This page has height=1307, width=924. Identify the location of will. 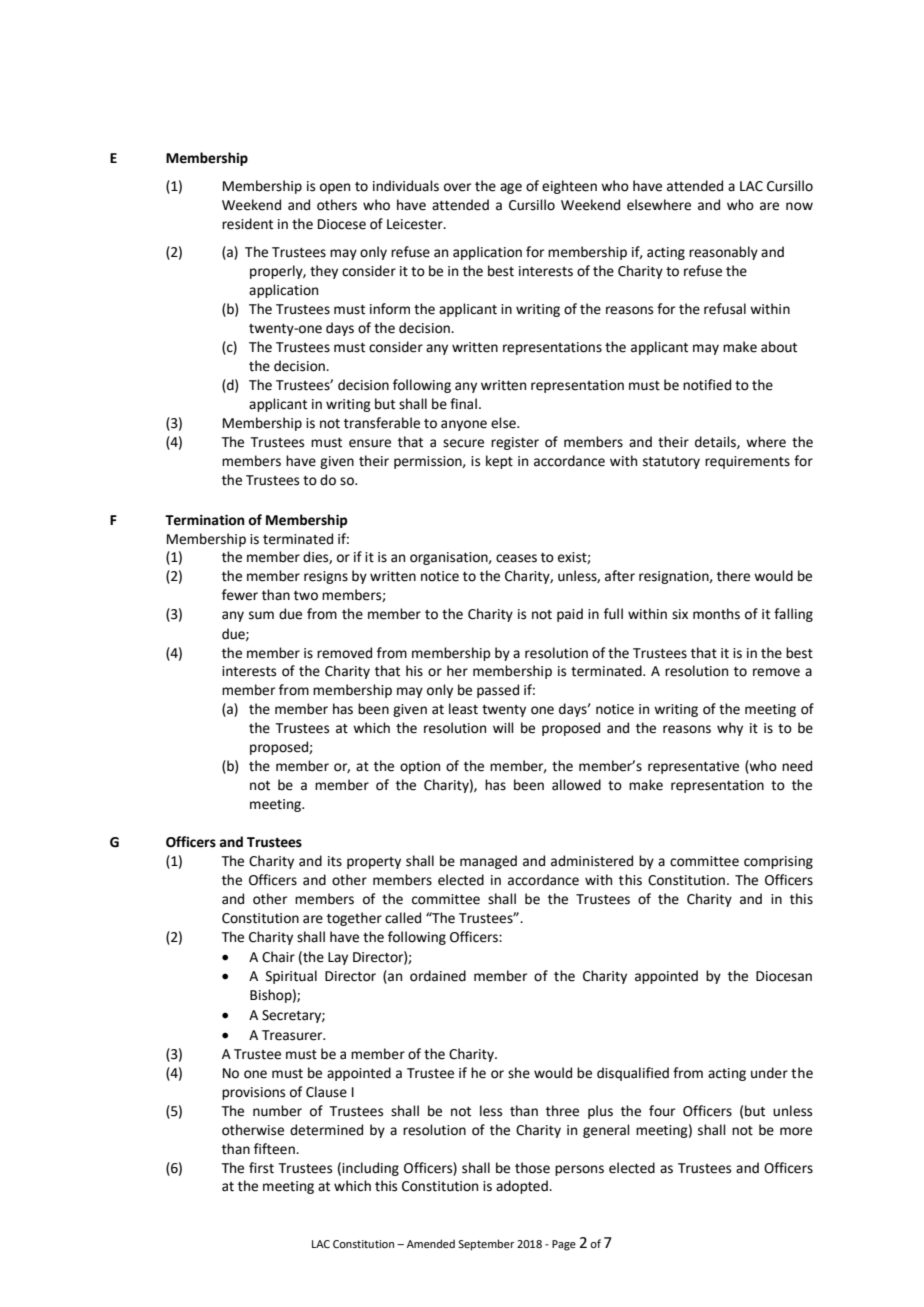
(503, 727).
